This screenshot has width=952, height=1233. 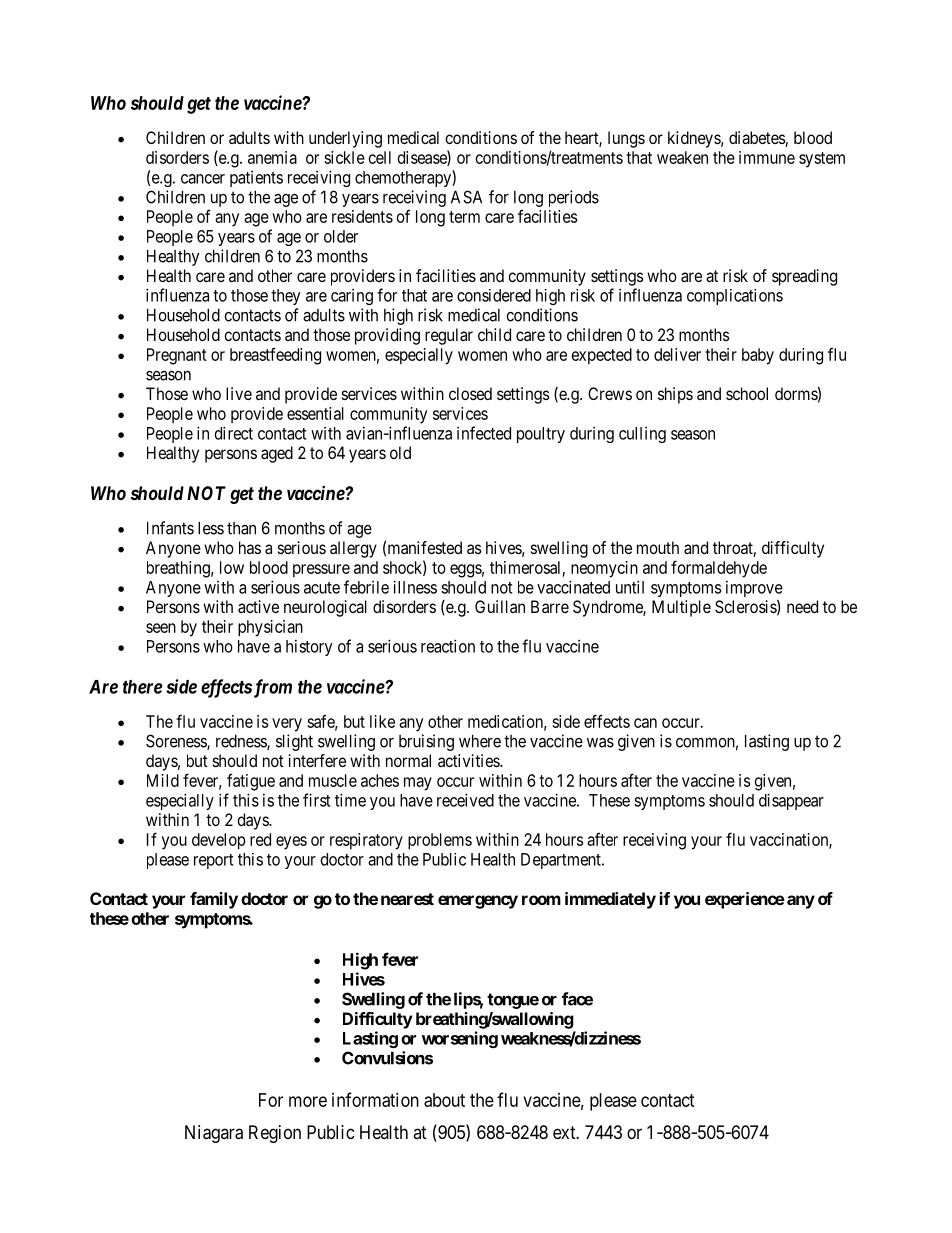 I want to click on experience, so click(x=745, y=900).
